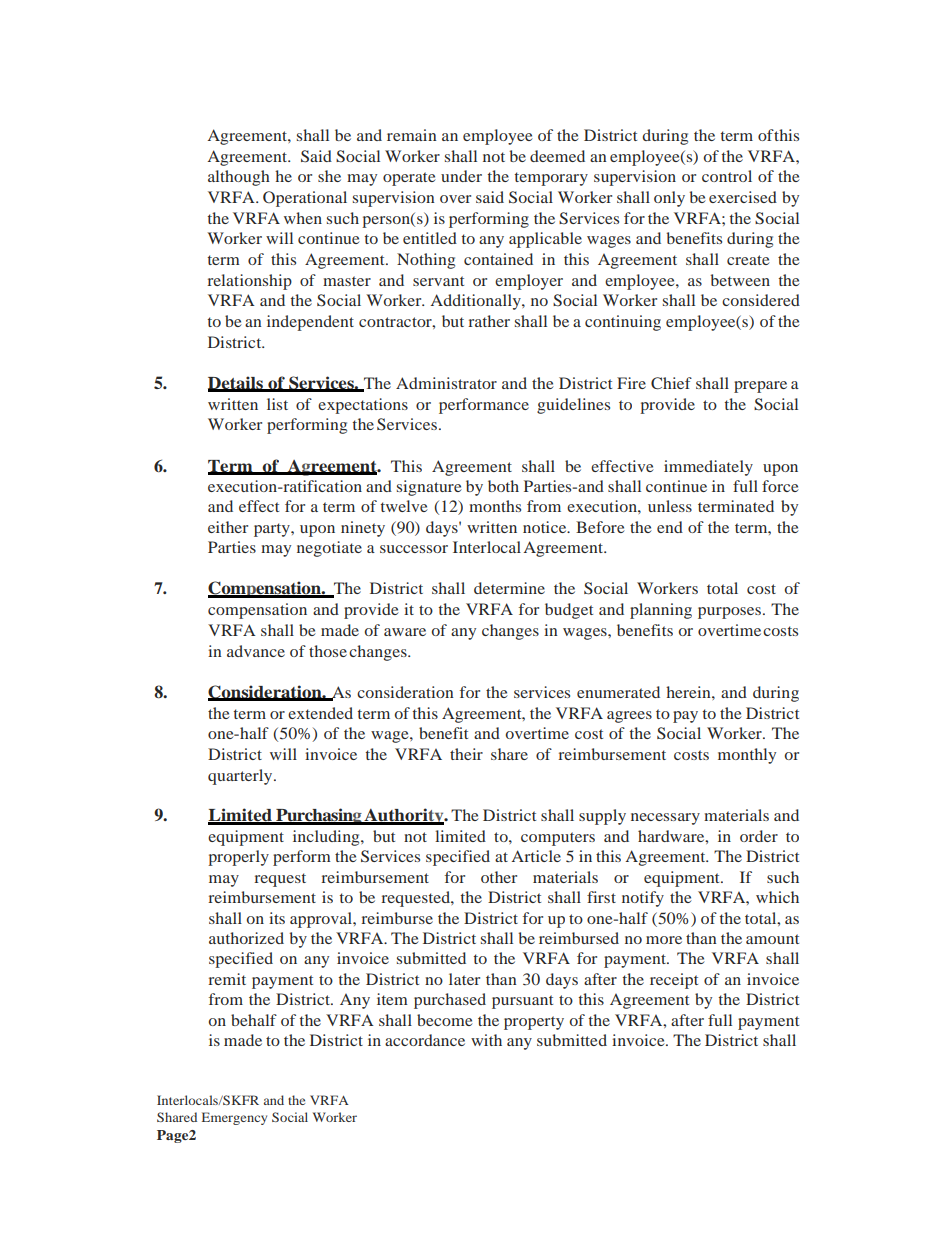 The height and width of the screenshot is (1233, 952). What do you see at coordinates (486, 1040) in the screenshot?
I see `with` at bounding box center [486, 1040].
